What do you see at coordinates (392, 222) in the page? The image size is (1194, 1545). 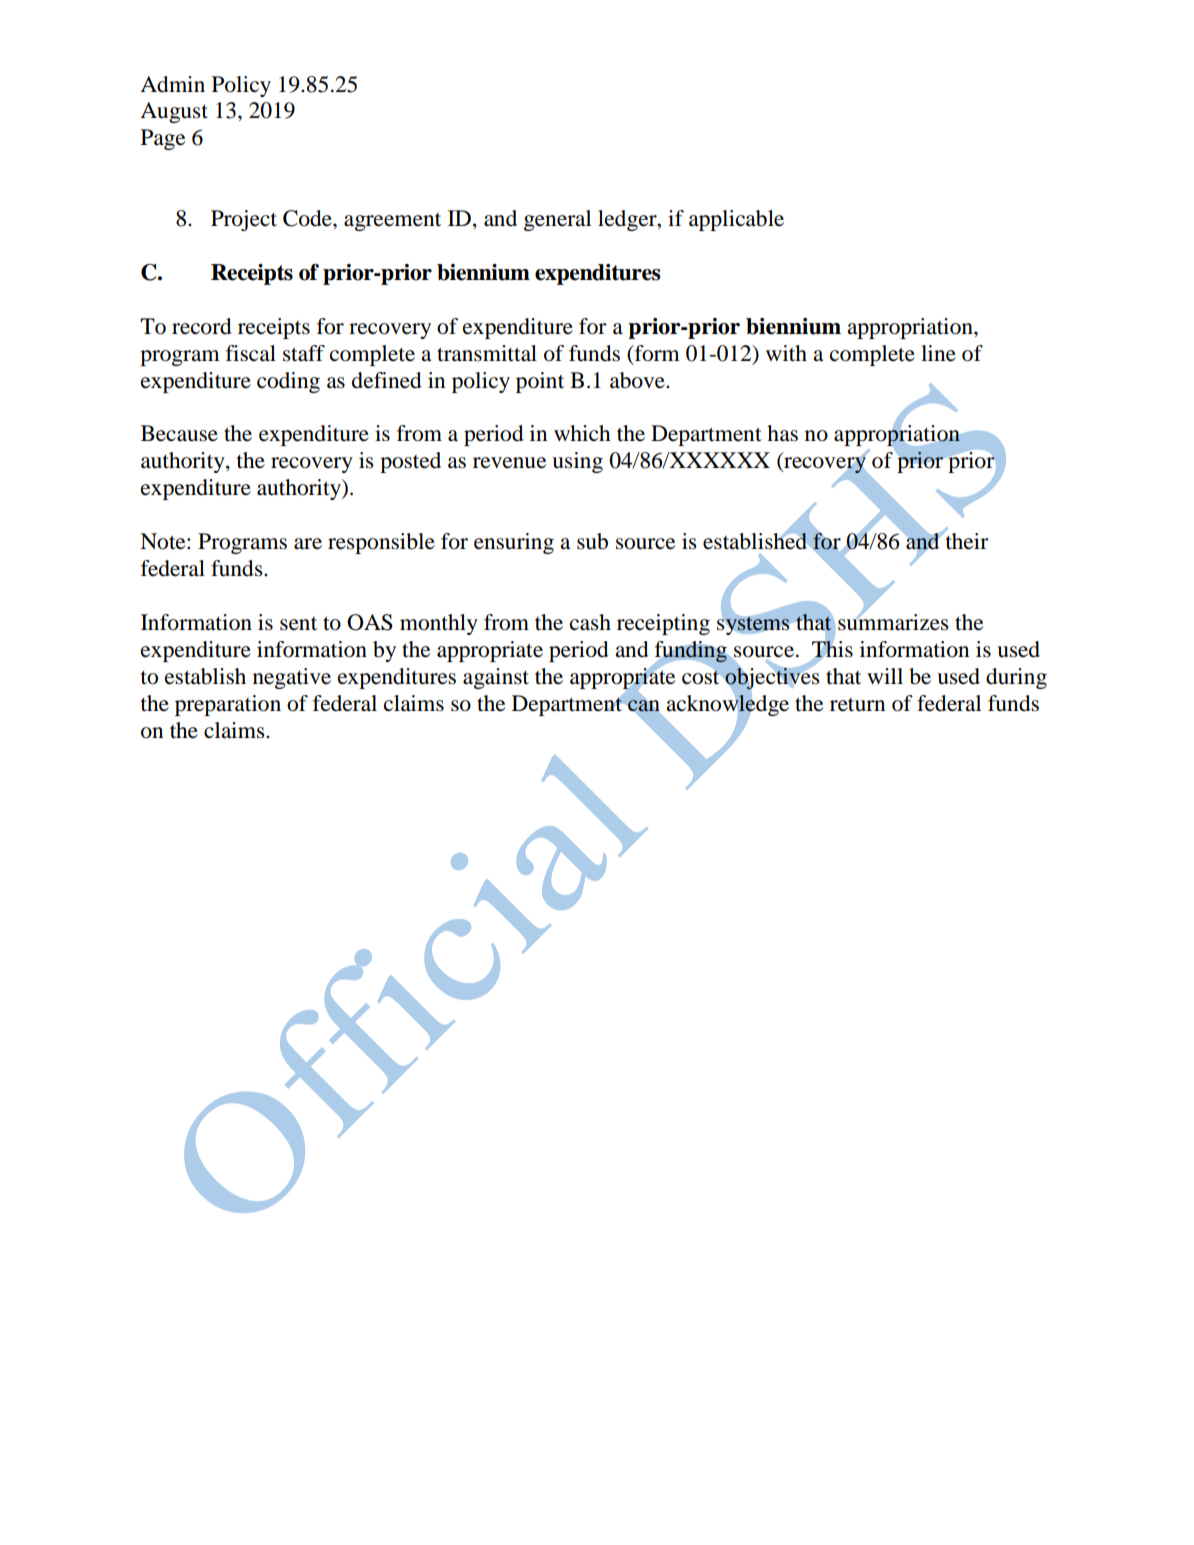 I see `agreement` at bounding box center [392, 222].
